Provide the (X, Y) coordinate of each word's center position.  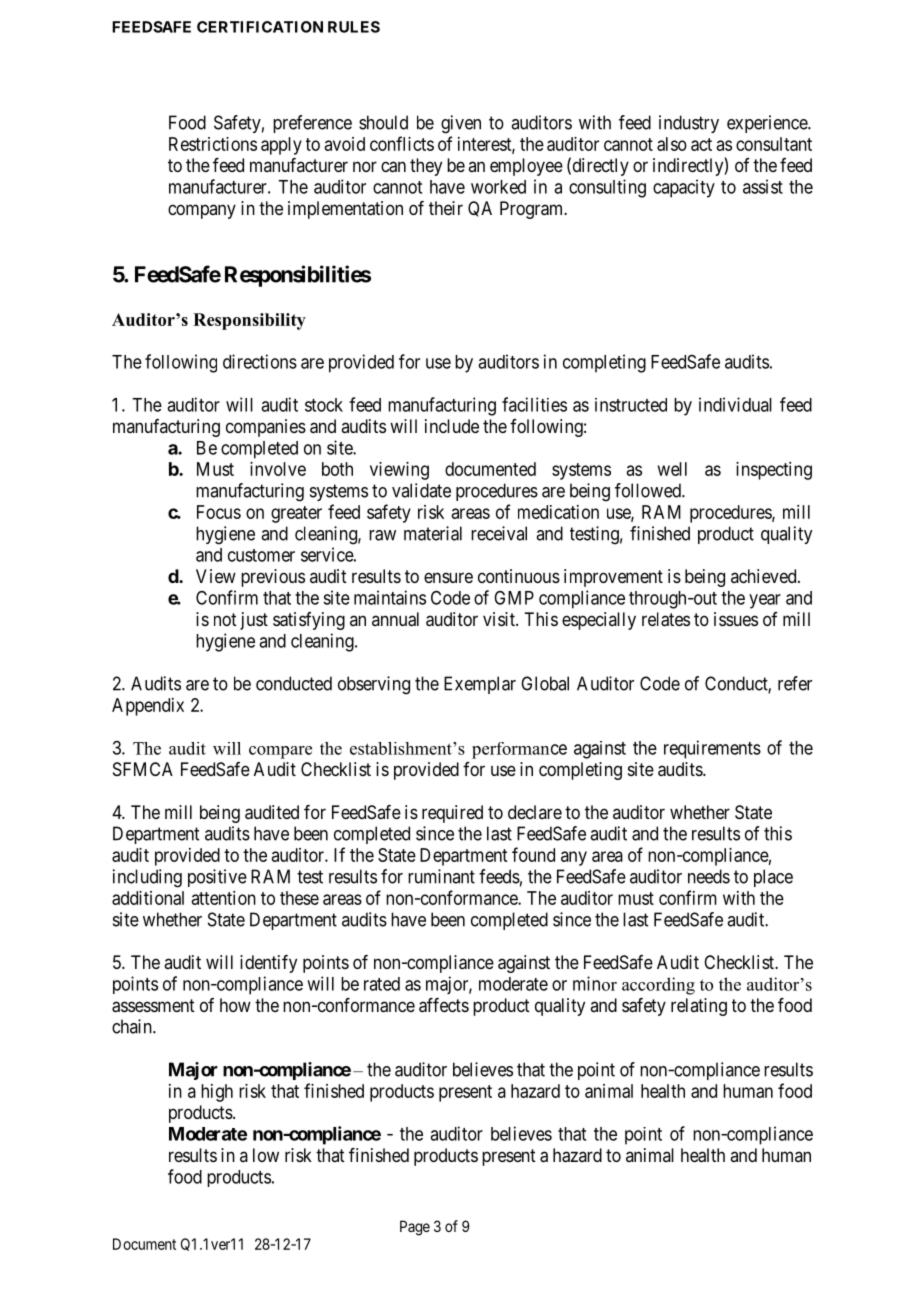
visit (500, 619)
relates (666, 619)
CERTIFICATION (260, 27)
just (254, 621)
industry (689, 124)
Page (415, 1228)
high (217, 1093)
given (461, 124)
